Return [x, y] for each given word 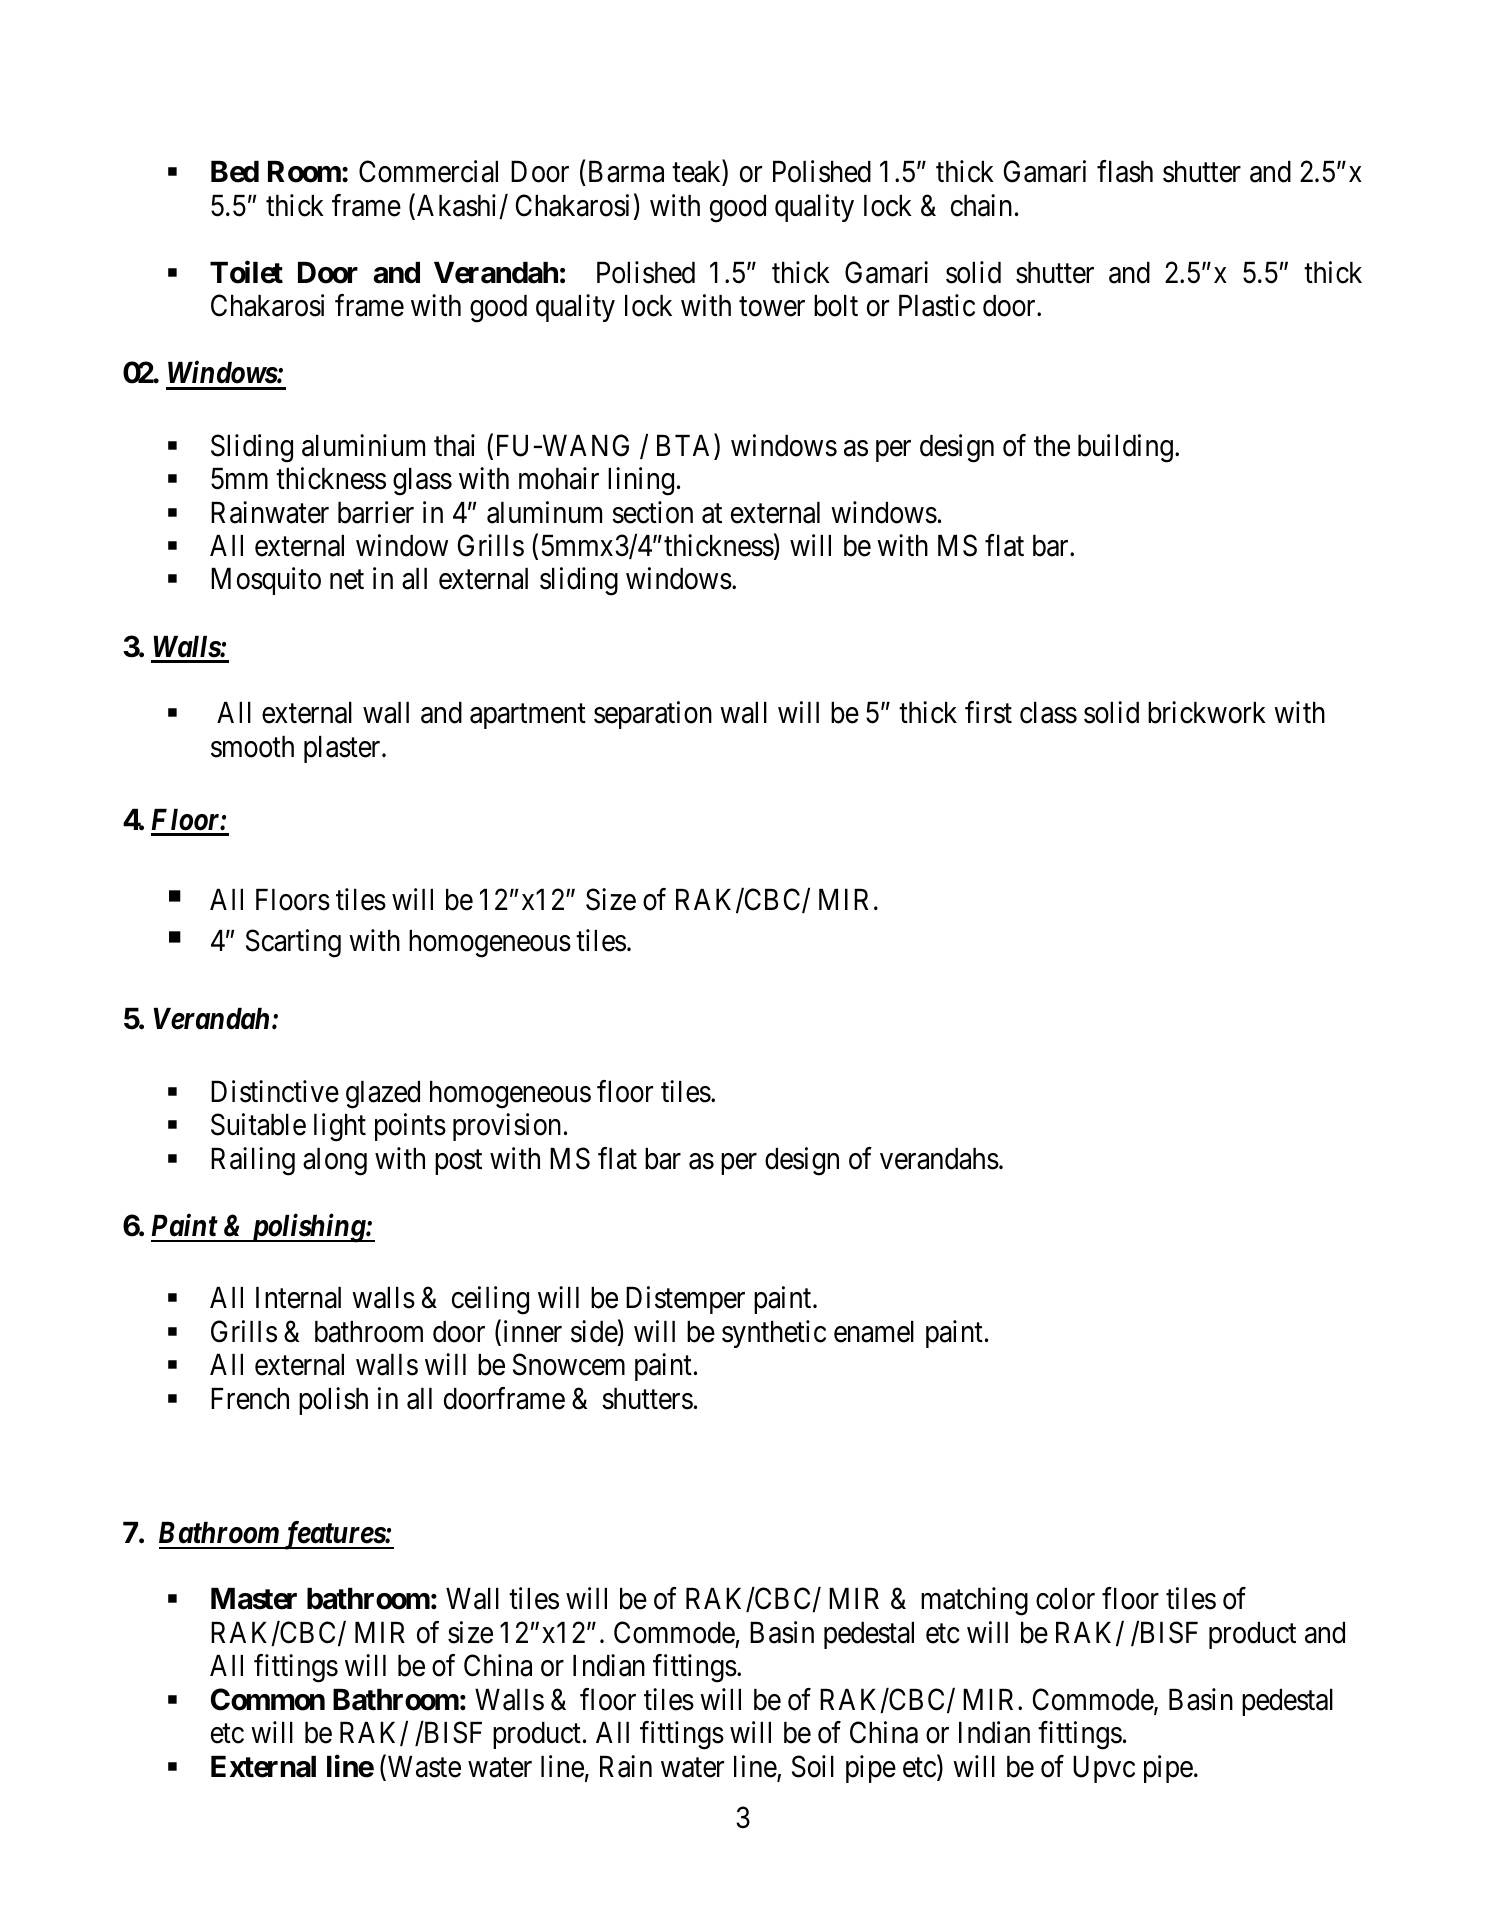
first [988, 713]
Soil [813, 1766]
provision [507, 1127]
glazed [383, 1095]
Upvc [1104, 1769]
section [652, 512]
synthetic [774, 1334]
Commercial [428, 171]
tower [772, 307]
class [1048, 713]
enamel [874, 1332]
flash [1125, 171]
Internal [298, 1298]
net [347, 580]
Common [268, 1699]
